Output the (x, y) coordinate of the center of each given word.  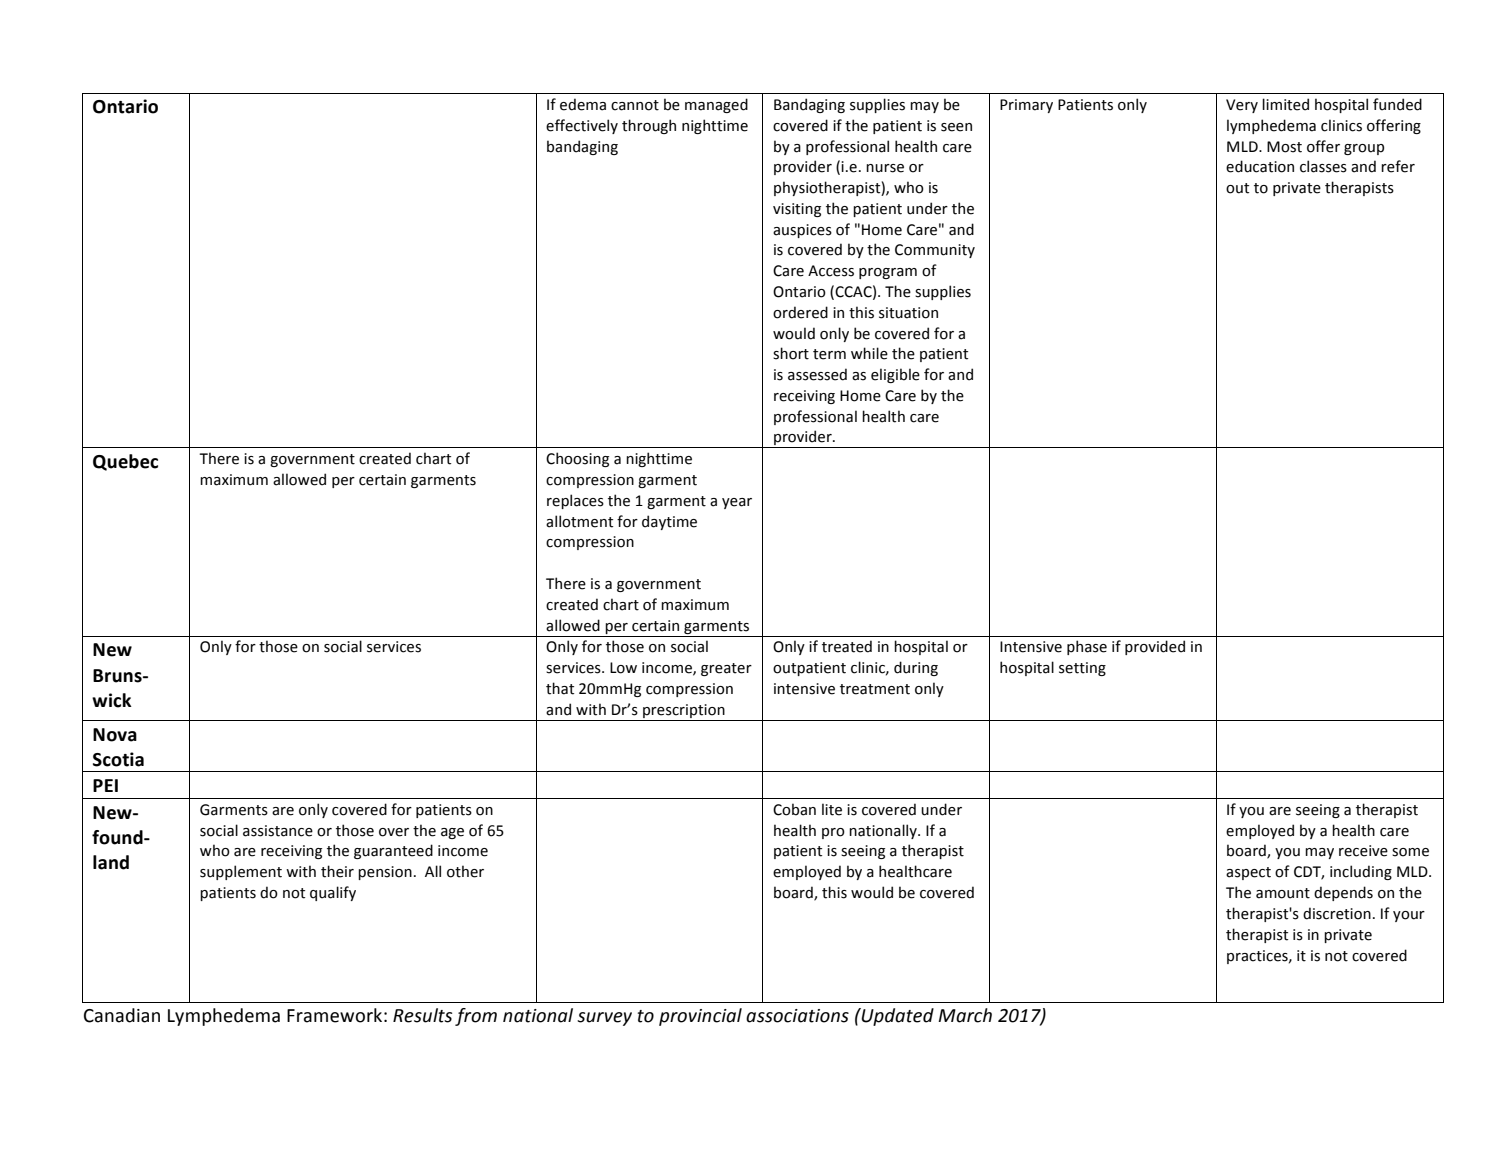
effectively (582, 126)
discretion (1337, 913)
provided (1155, 647)
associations (797, 1016)
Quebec (125, 462)
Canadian (122, 1015)
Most (1284, 147)
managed (716, 105)
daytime (669, 522)
